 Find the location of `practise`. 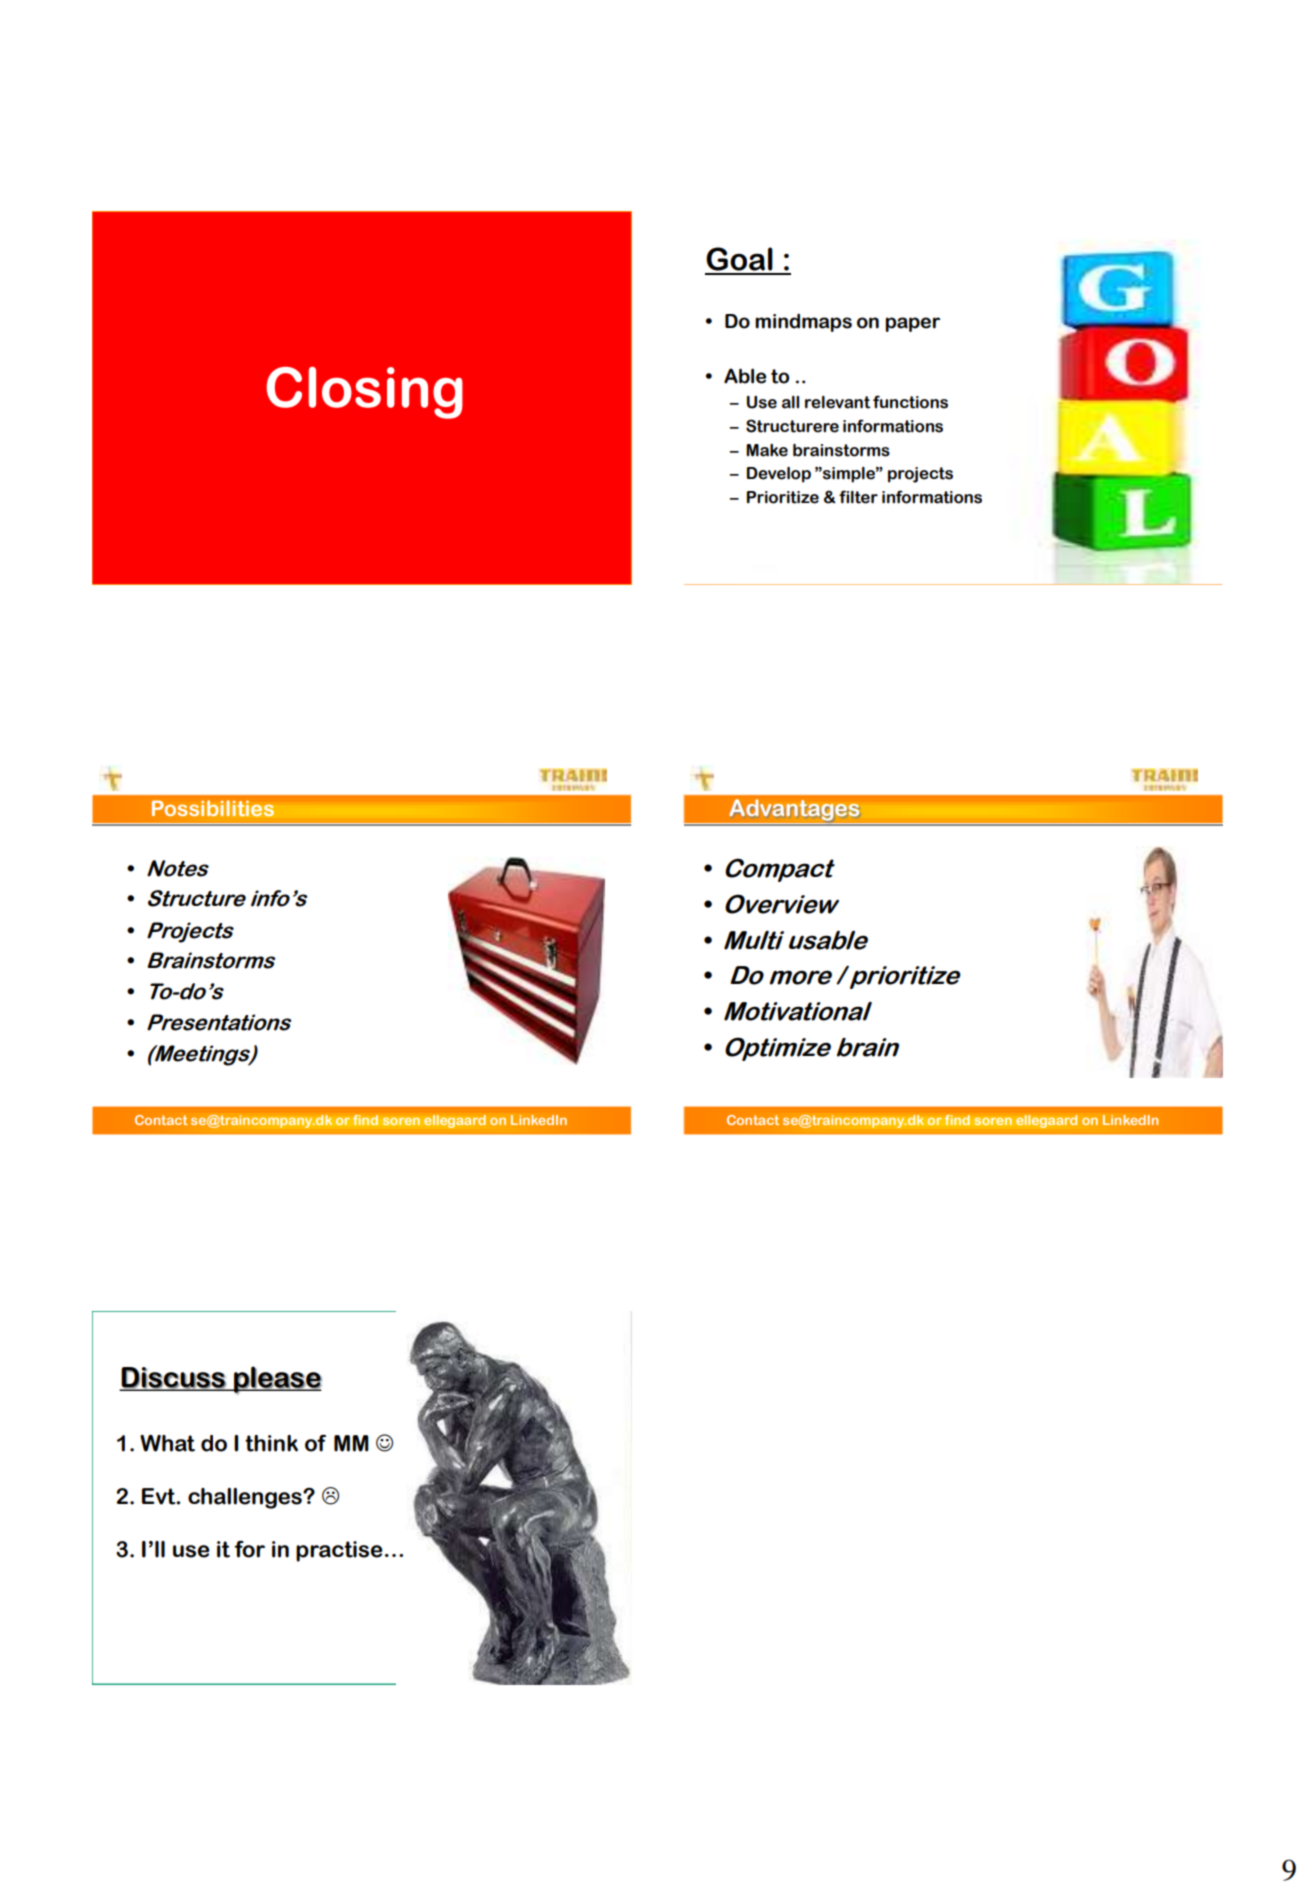

practise is located at coordinates (339, 1551).
